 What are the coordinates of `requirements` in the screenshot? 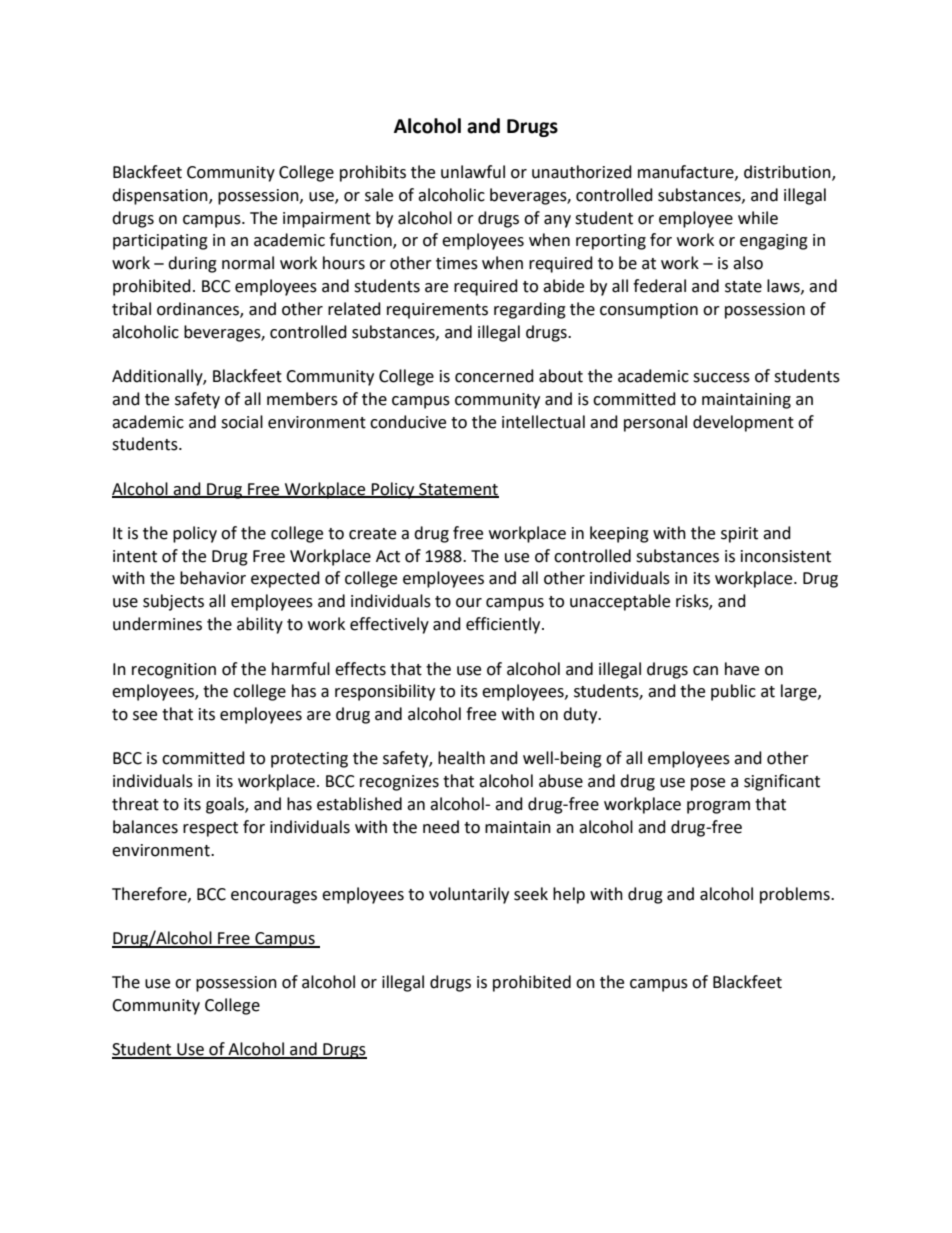 It's located at (437, 311).
